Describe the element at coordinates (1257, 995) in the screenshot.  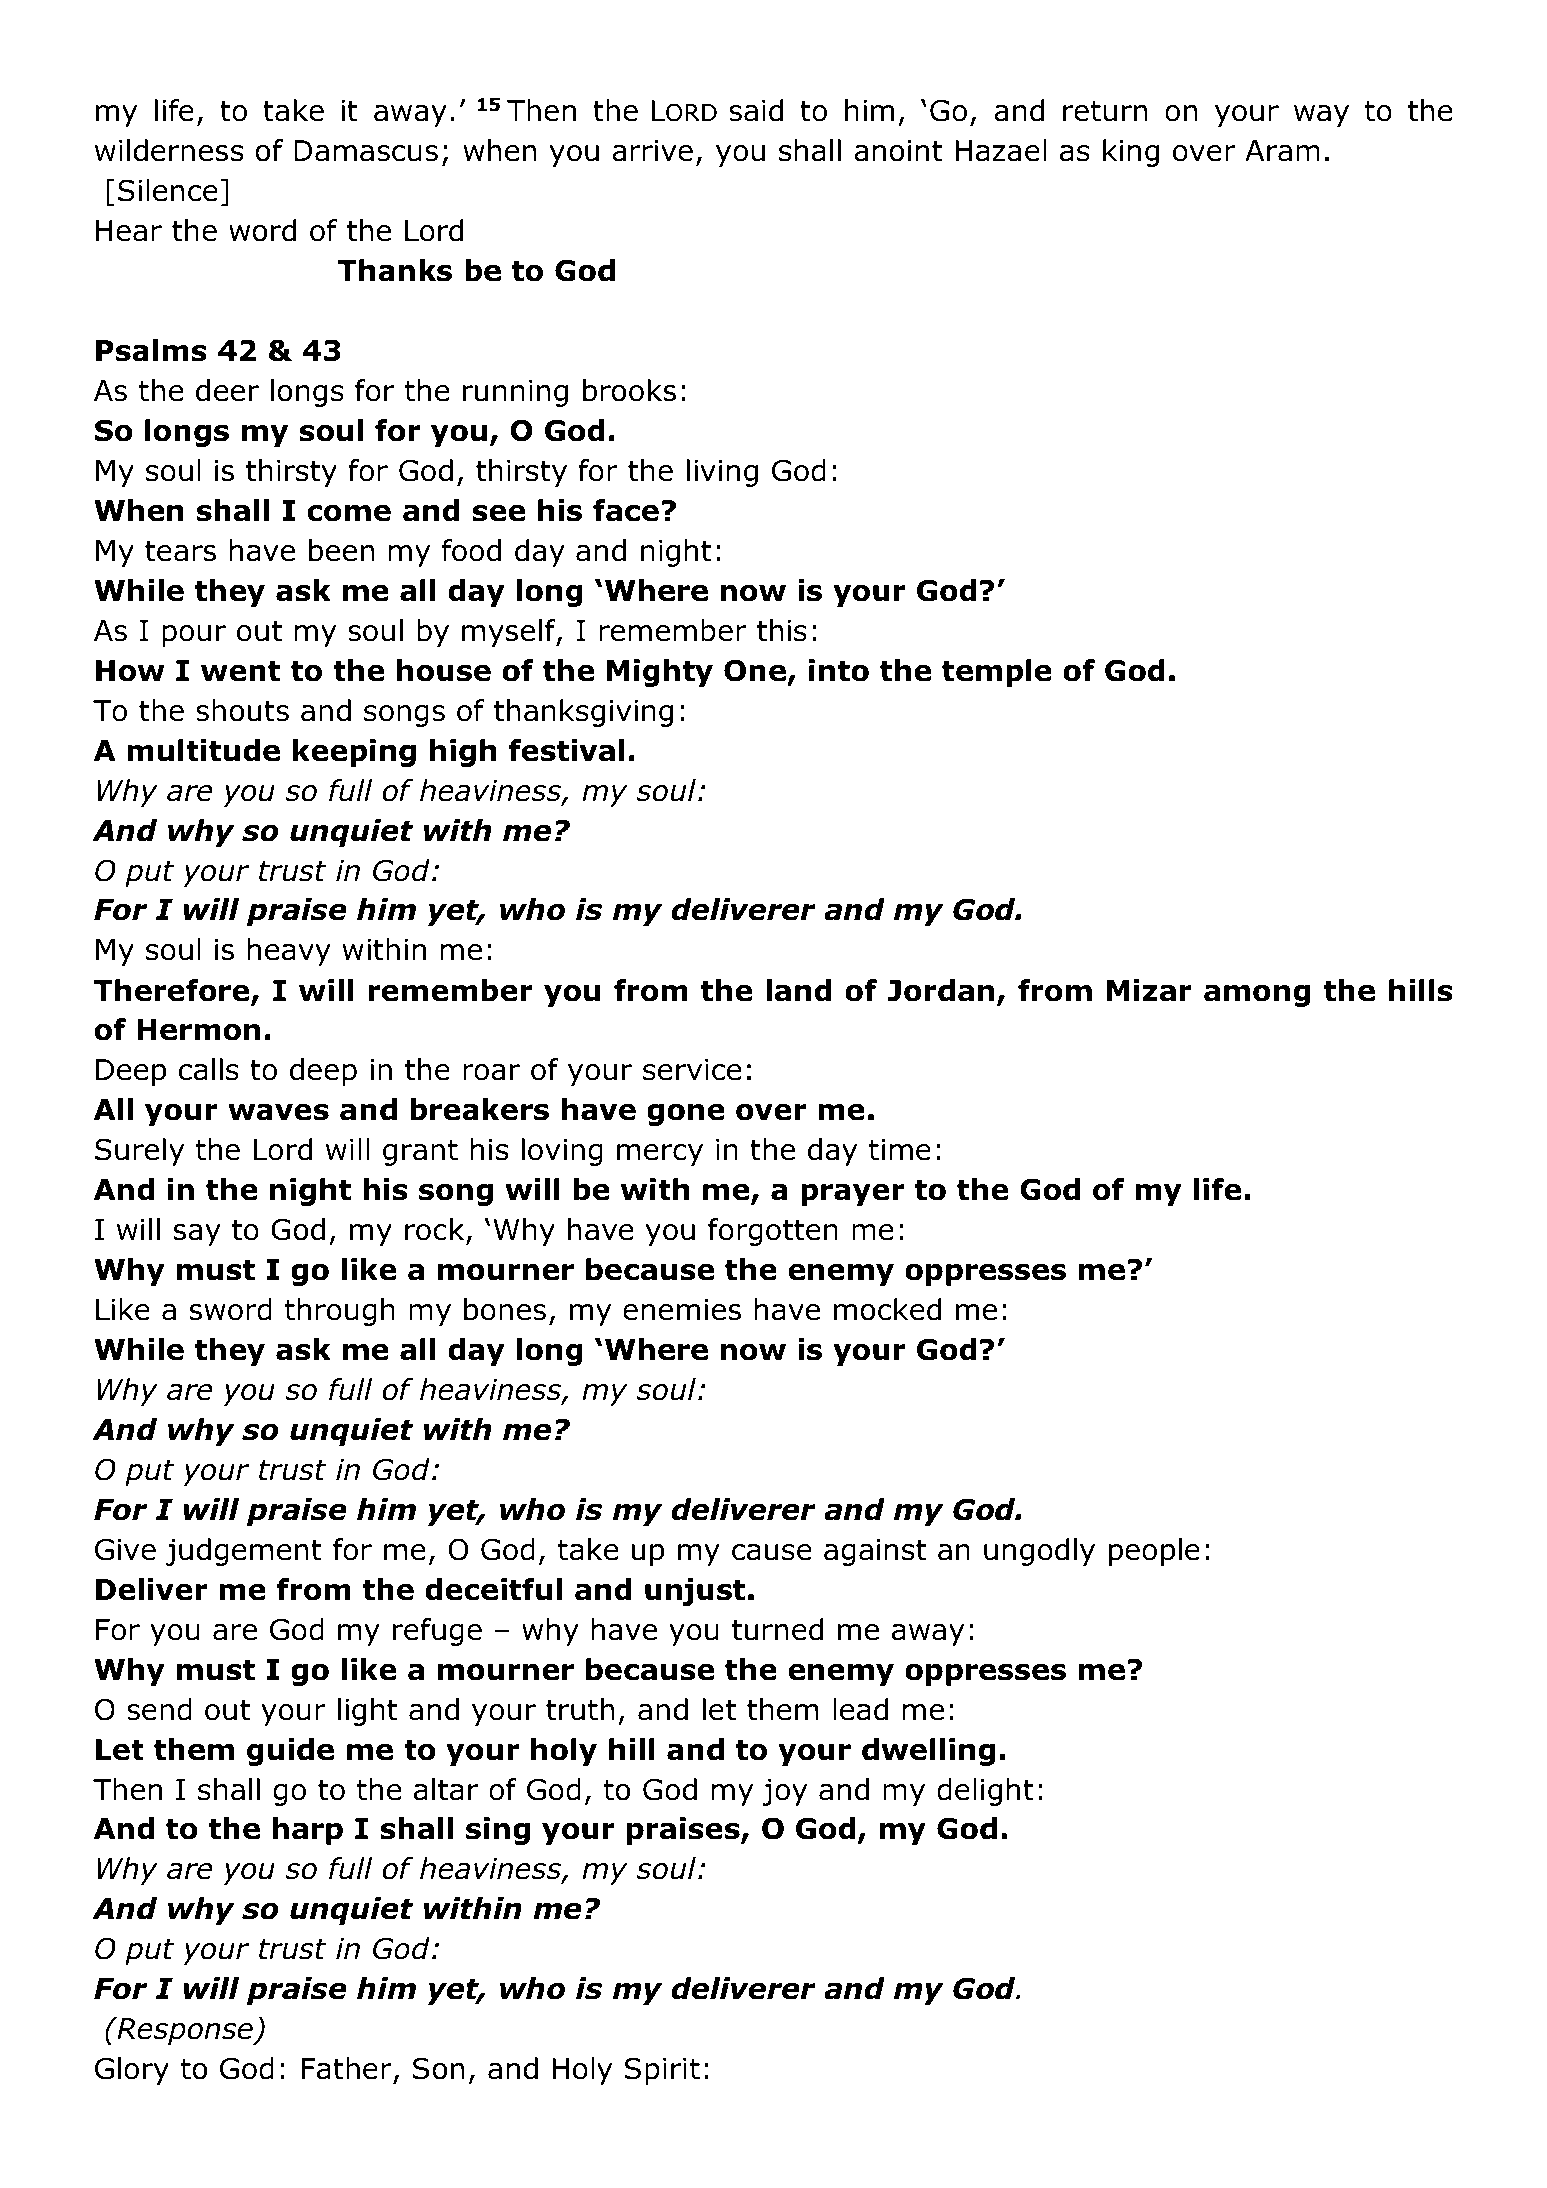
I see `among` at that location.
